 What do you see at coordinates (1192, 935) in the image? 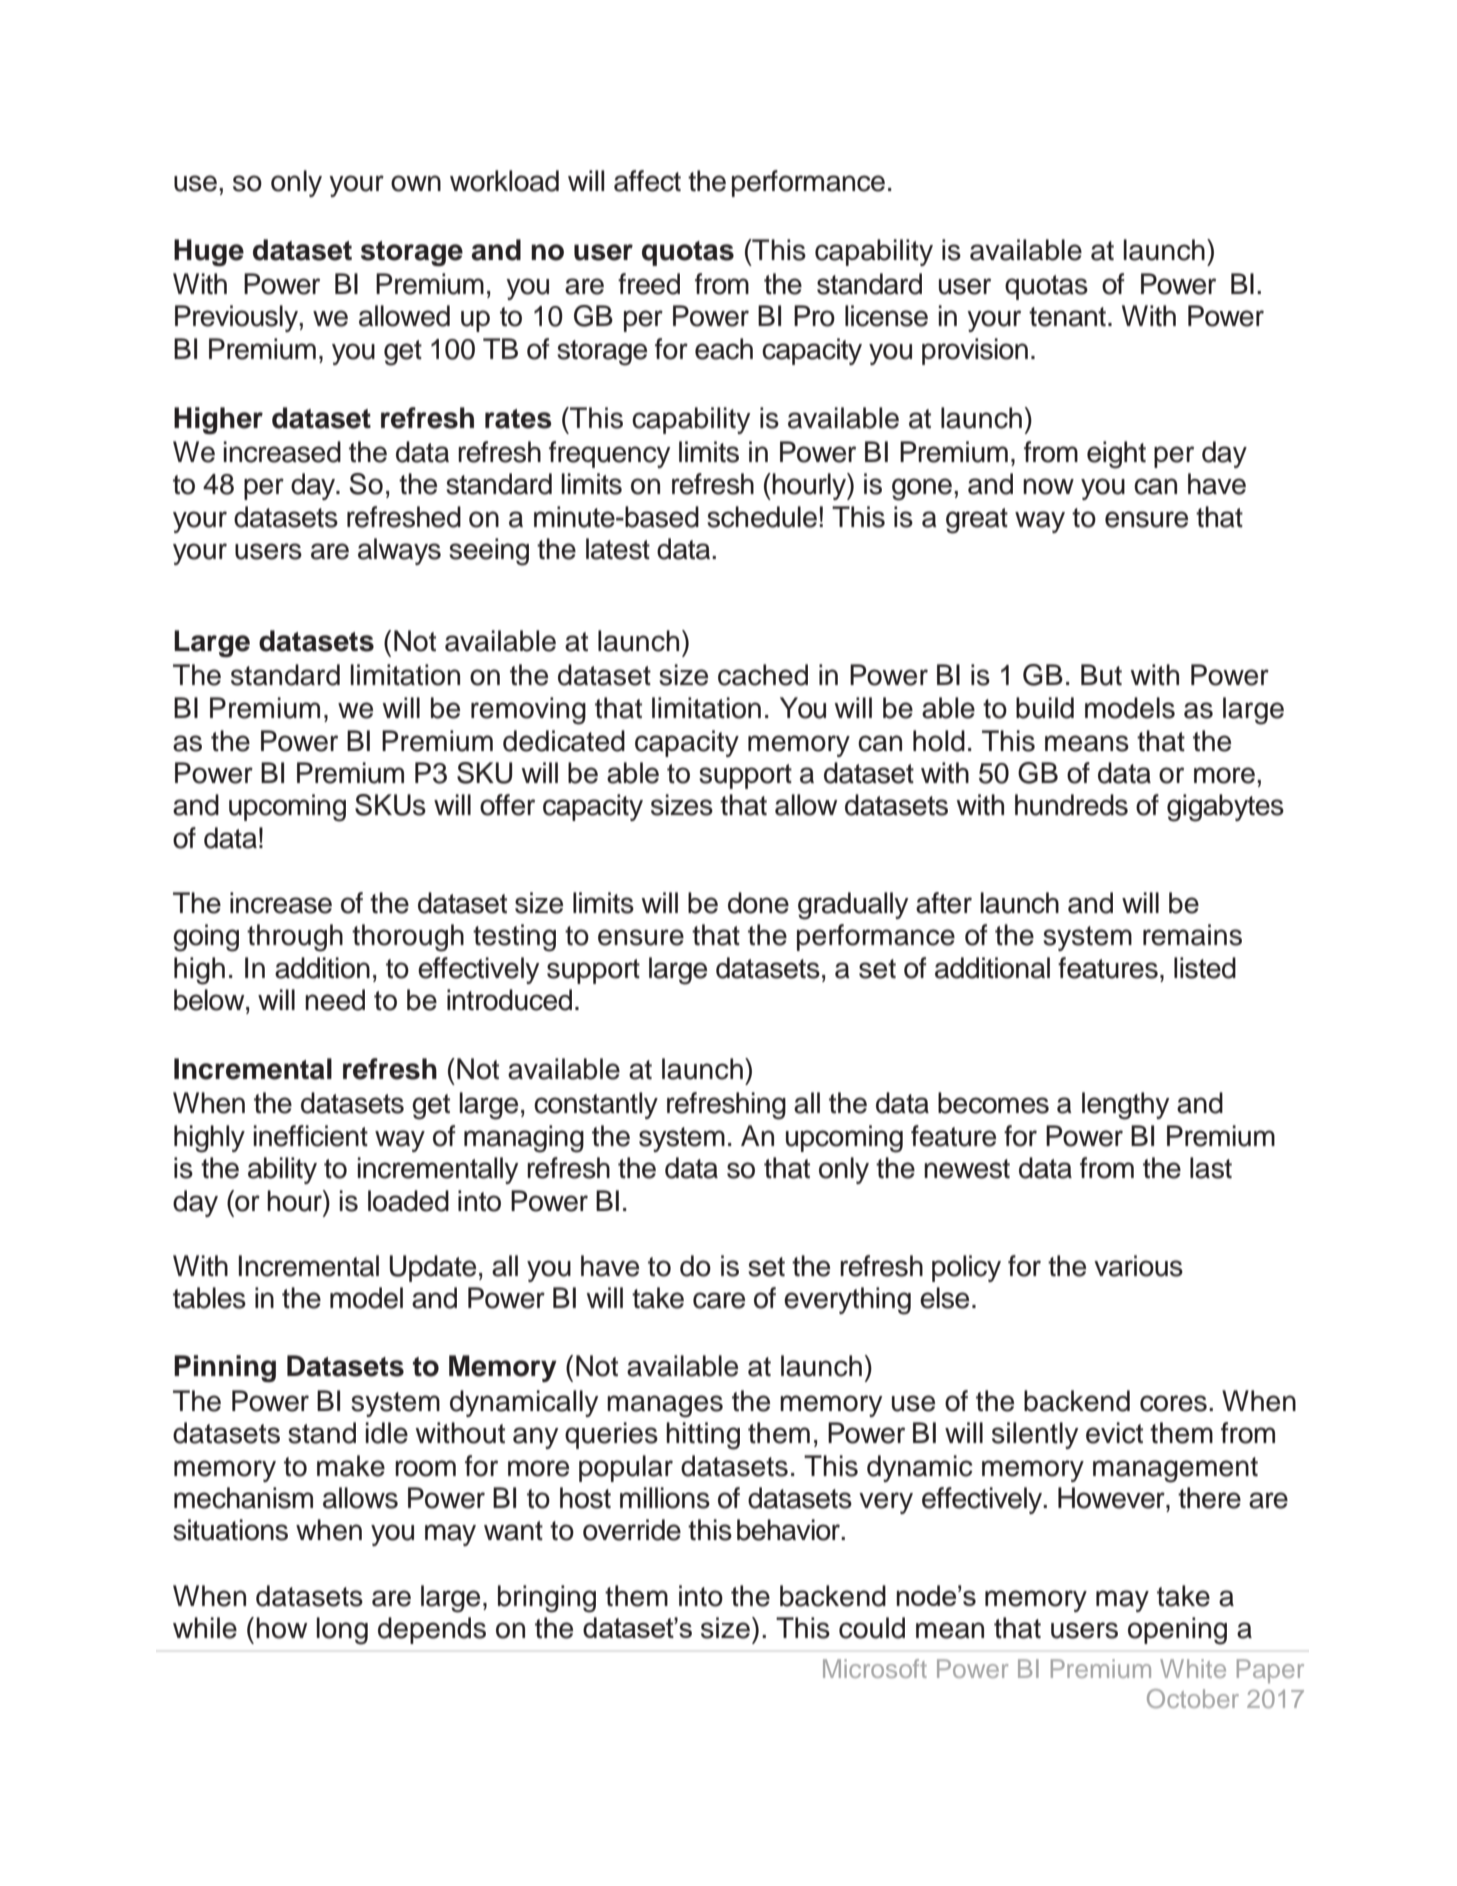
I see `remains` at bounding box center [1192, 935].
